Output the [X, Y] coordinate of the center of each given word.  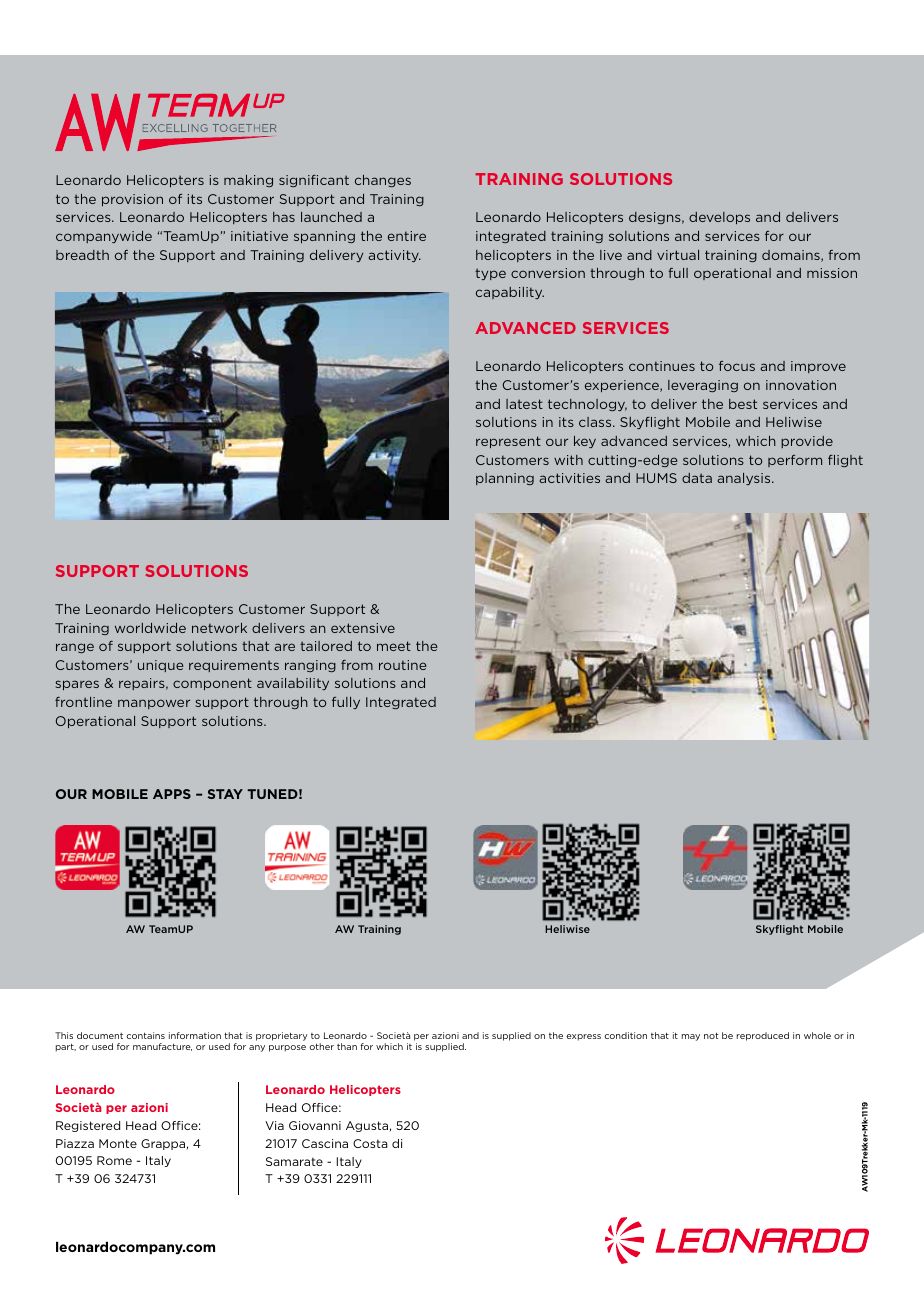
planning [505, 479]
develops [719, 218]
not [711, 1035]
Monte [118, 1143]
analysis [745, 479]
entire [407, 236]
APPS [172, 794]
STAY [225, 794]
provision [132, 200]
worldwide [150, 628]
